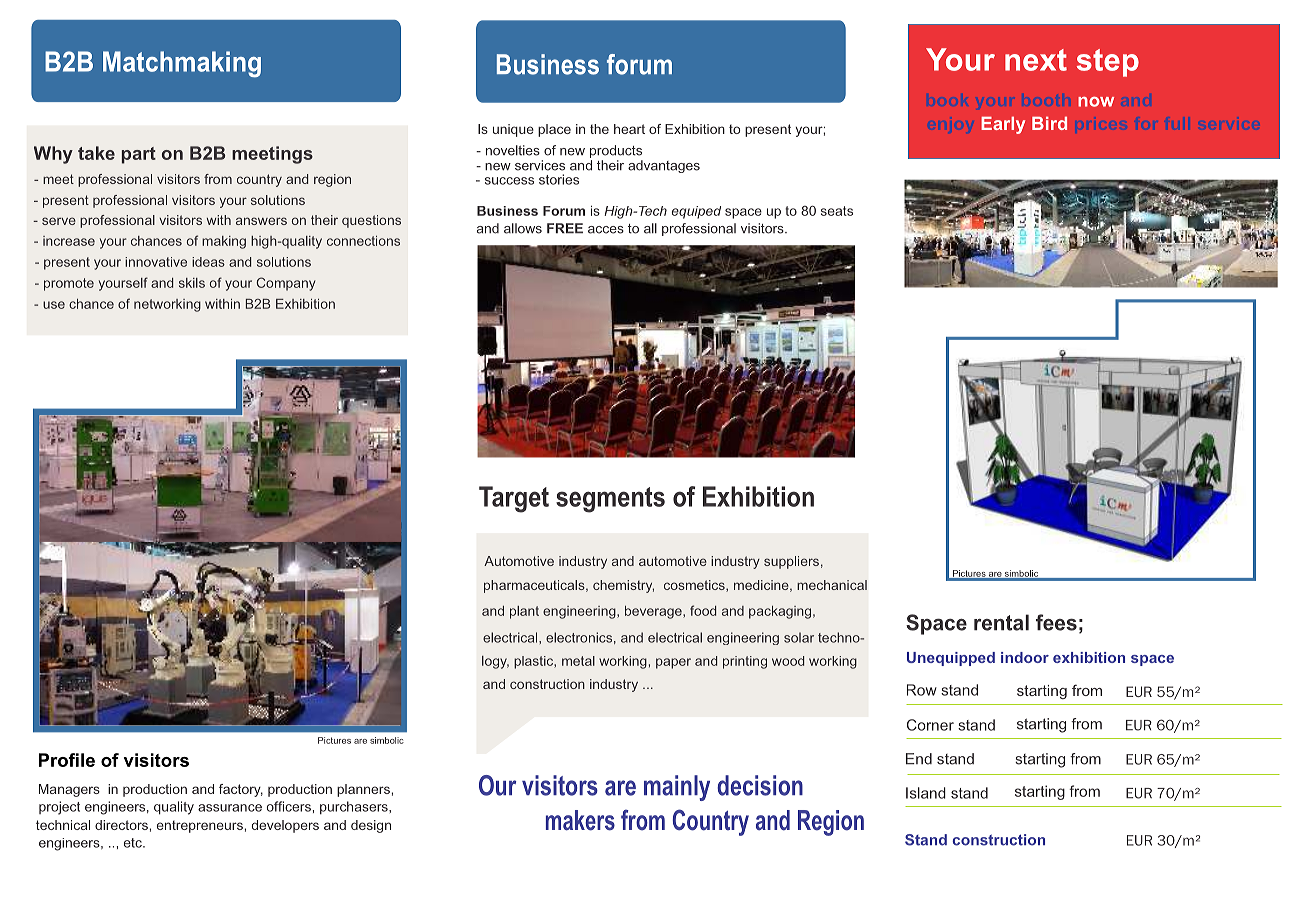 This screenshot has width=1307, height=924. Describe the element at coordinates (54, 305) in the screenshot. I see `use` at that location.
